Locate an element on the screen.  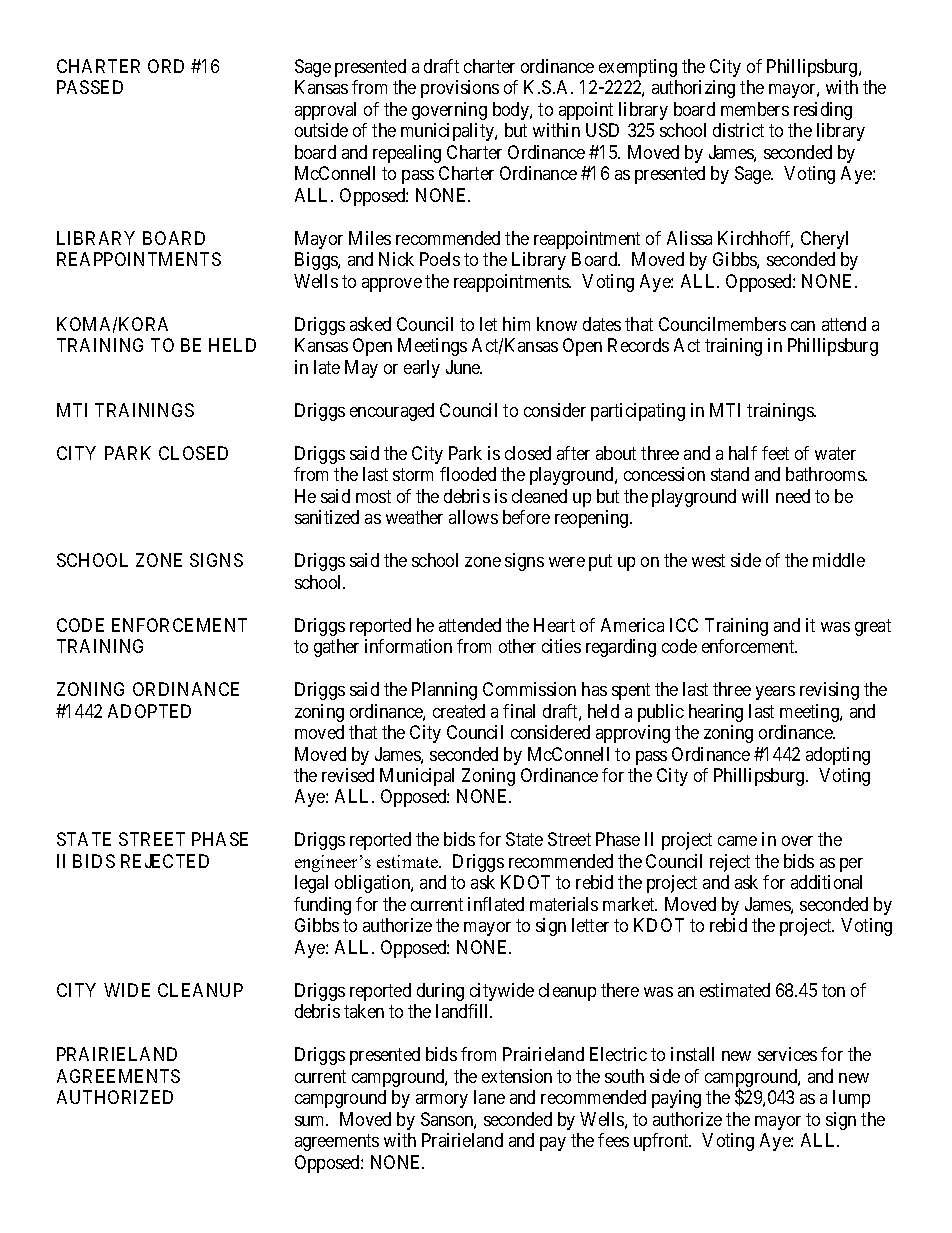
feet is located at coordinates (775, 453).
